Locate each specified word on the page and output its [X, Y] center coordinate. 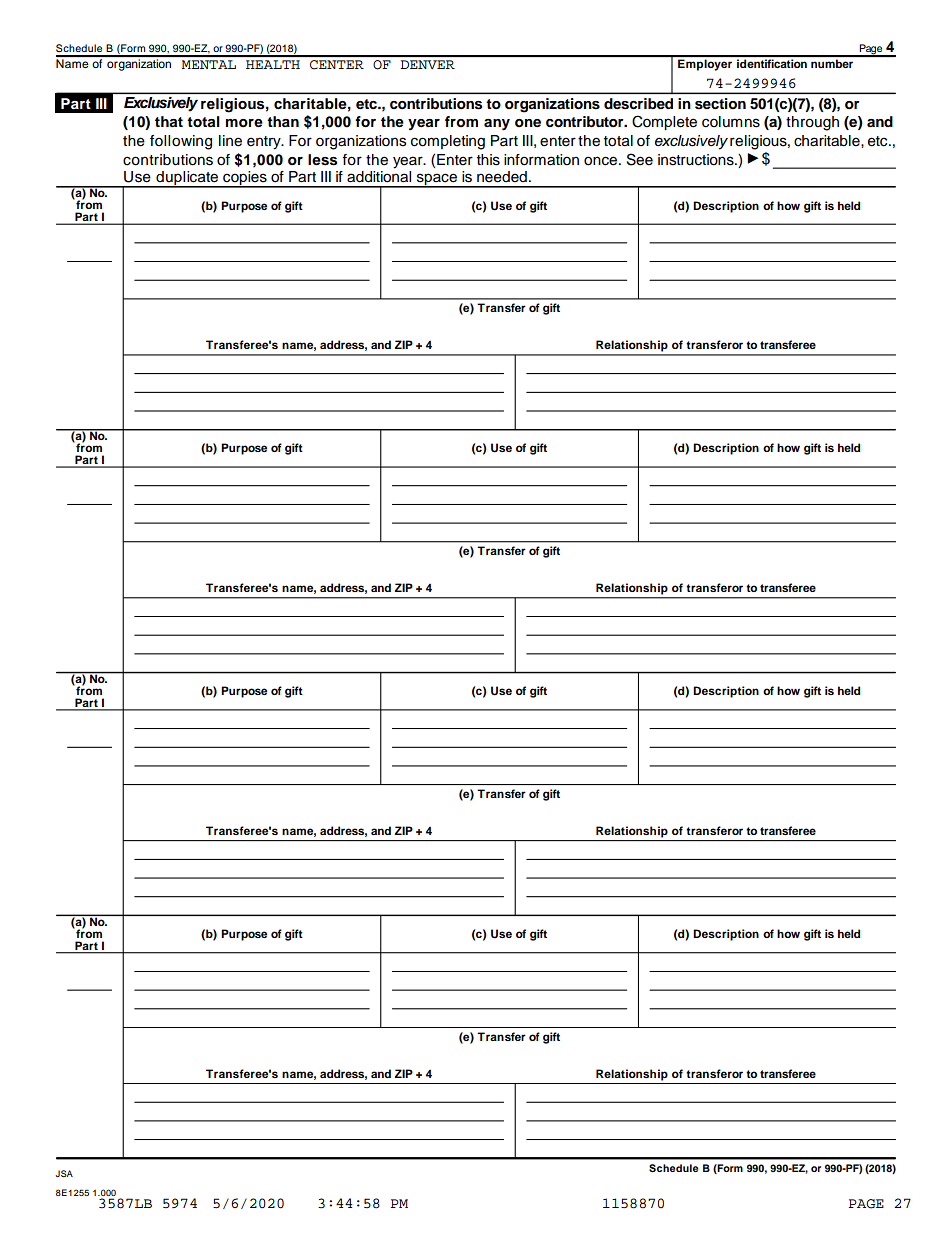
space [437, 180]
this [488, 160]
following [181, 142]
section [720, 103]
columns [731, 122]
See [640, 159]
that [169, 121]
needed [502, 177]
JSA [64, 1173]
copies [245, 179]
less [322, 160]
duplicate [187, 179]
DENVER [428, 64]
